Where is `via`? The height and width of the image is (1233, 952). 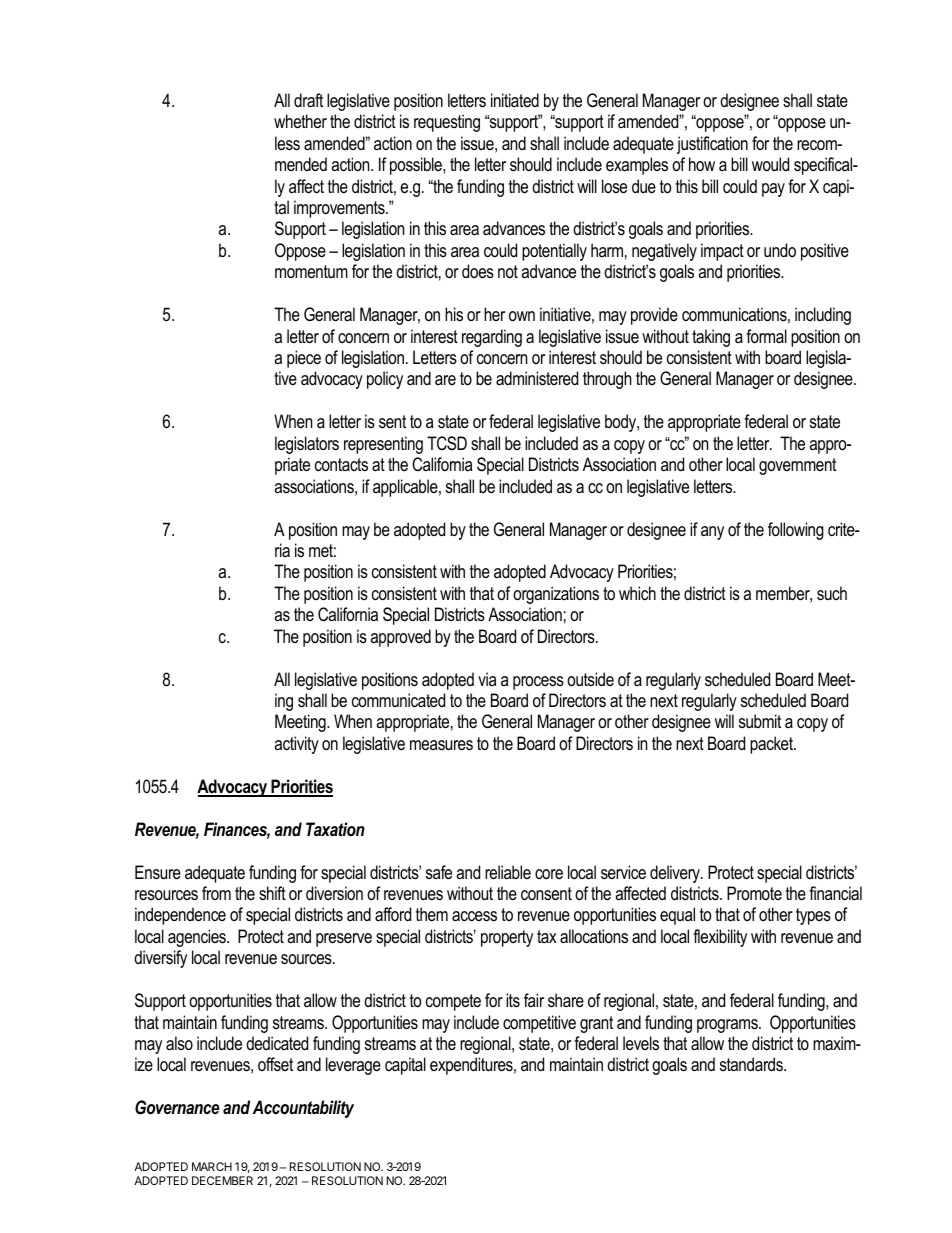
via is located at coordinates (487, 679).
